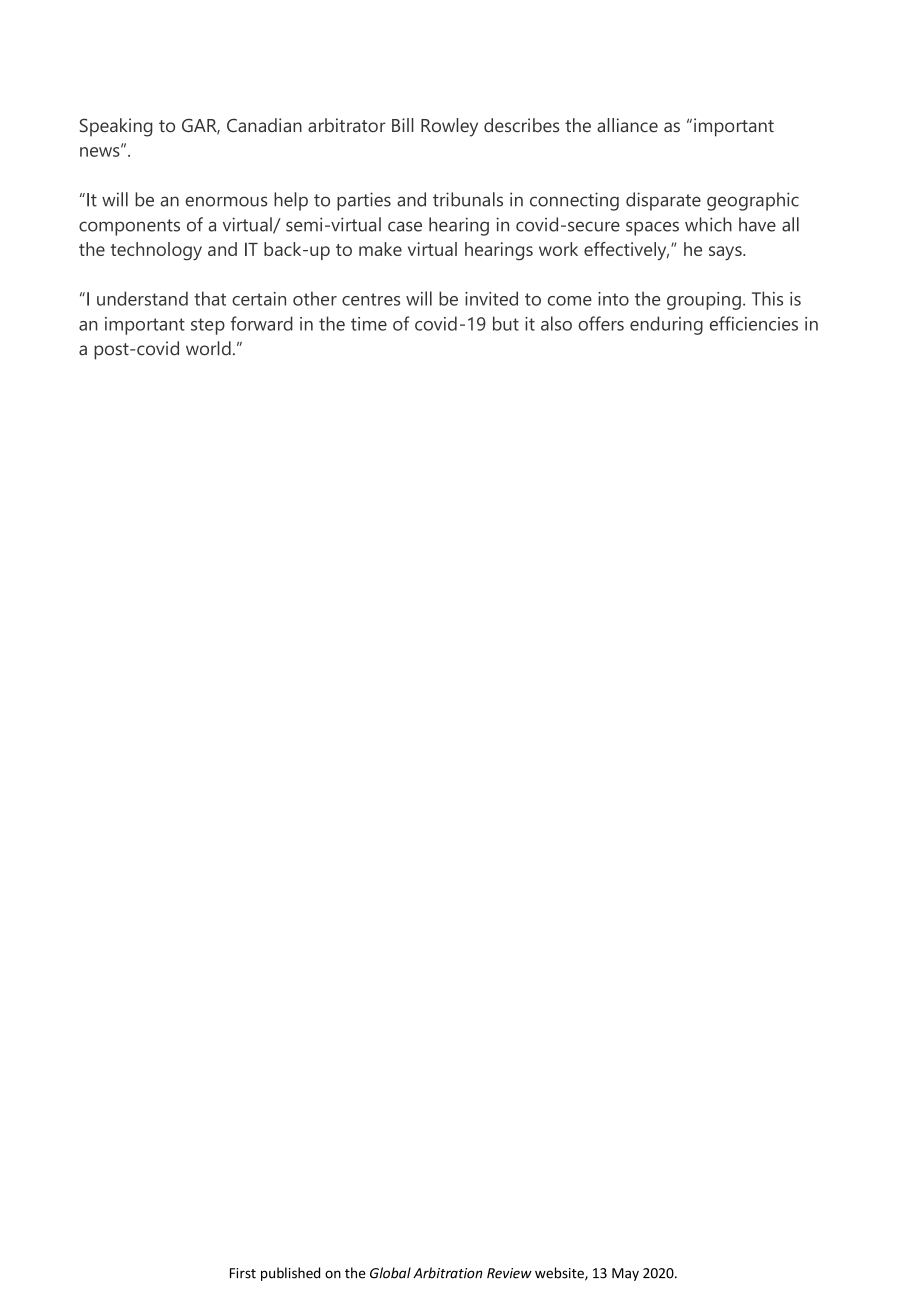 The image size is (924, 1308). What do you see at coordinates (666, 325) in the page?
I see `enduring` at bounding box center [666, 325].
